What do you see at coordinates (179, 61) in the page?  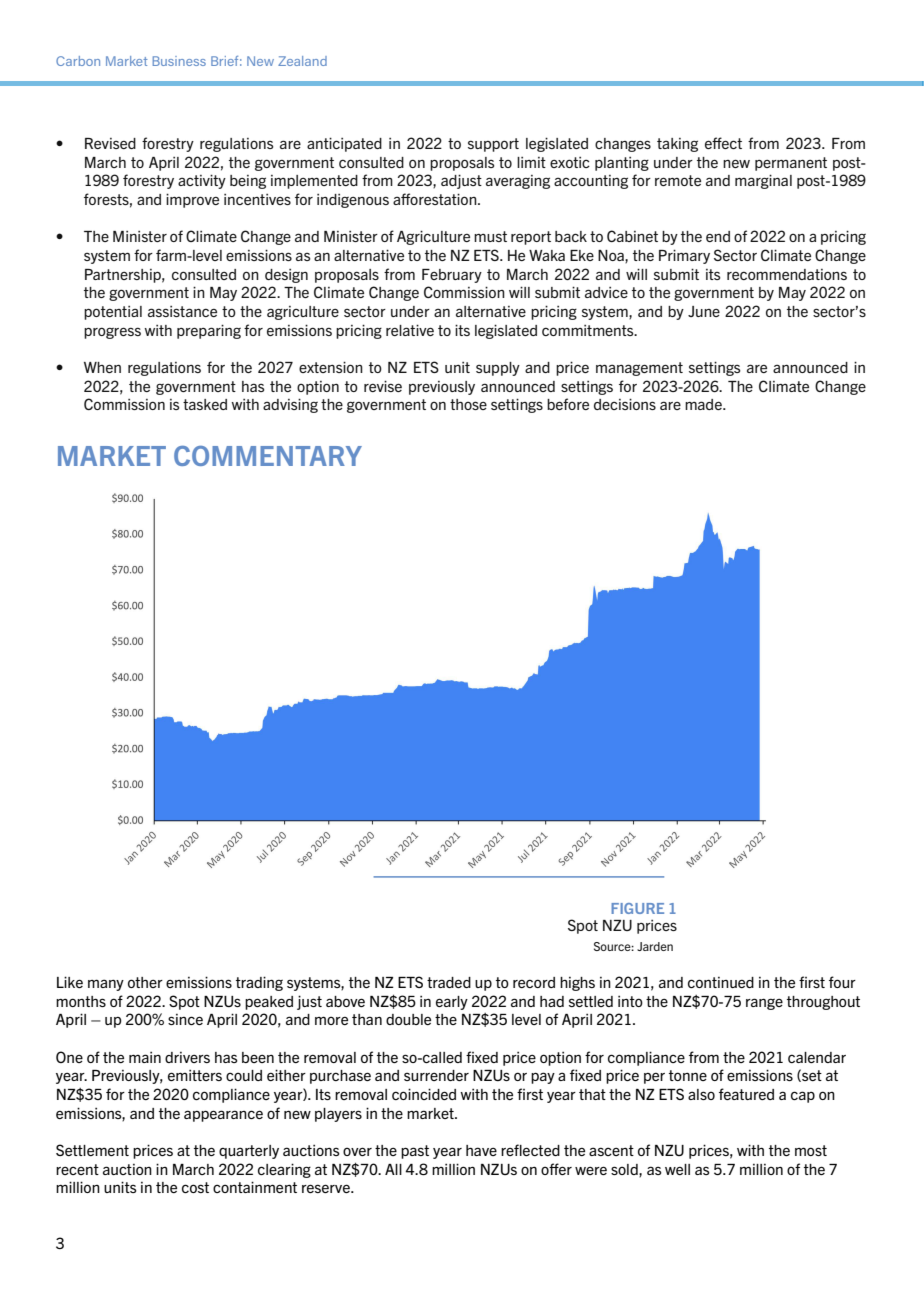 I see `Business` at bounding box center [179, 61].
